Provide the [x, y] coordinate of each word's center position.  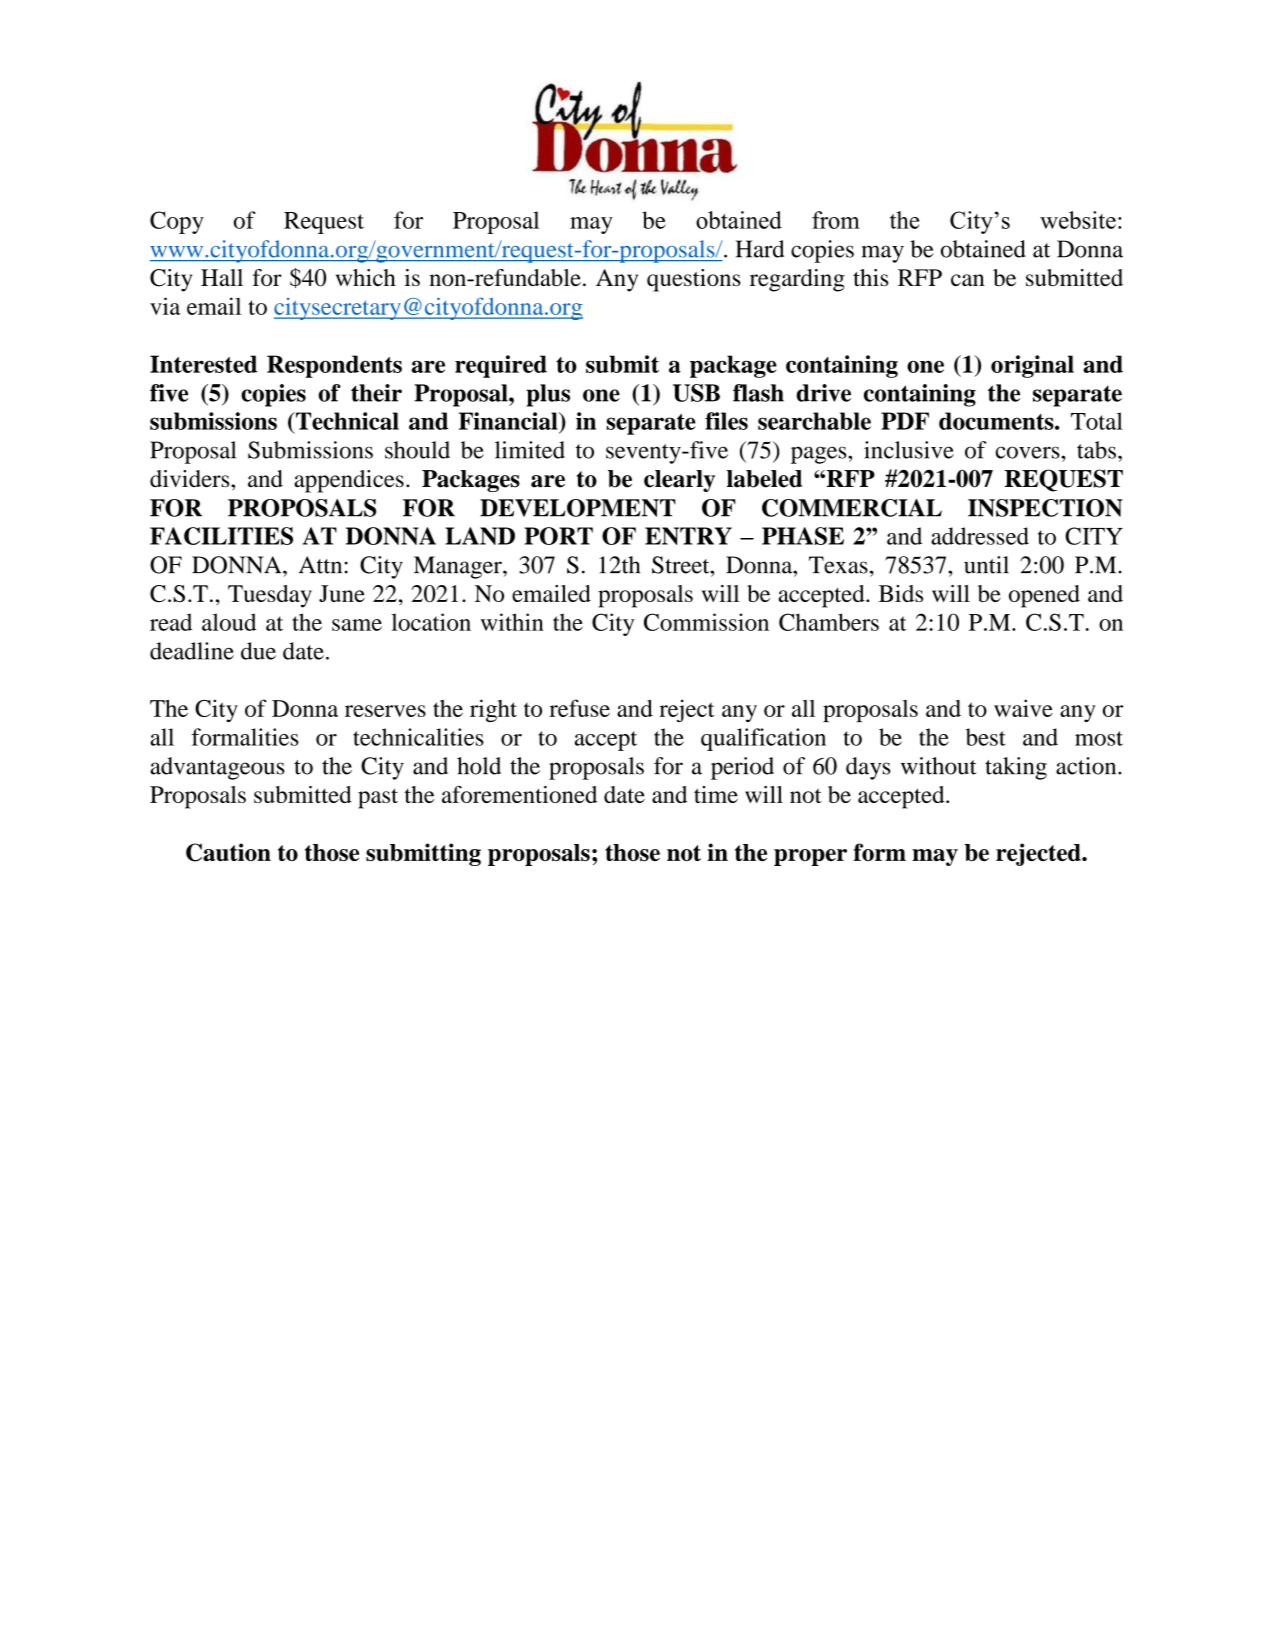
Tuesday [270, 596]
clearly [679, 481]
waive [1023, 708]
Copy [177, 222]
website [1078, 220]
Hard [760, 249]
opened [1044, 596]
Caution [228, 852]
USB [696, 393]
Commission [706, 622]
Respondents [334, 366]
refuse [579, 708]
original [1032, 366]
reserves [385, 711]
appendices [349, 481]
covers [1028, 452]
